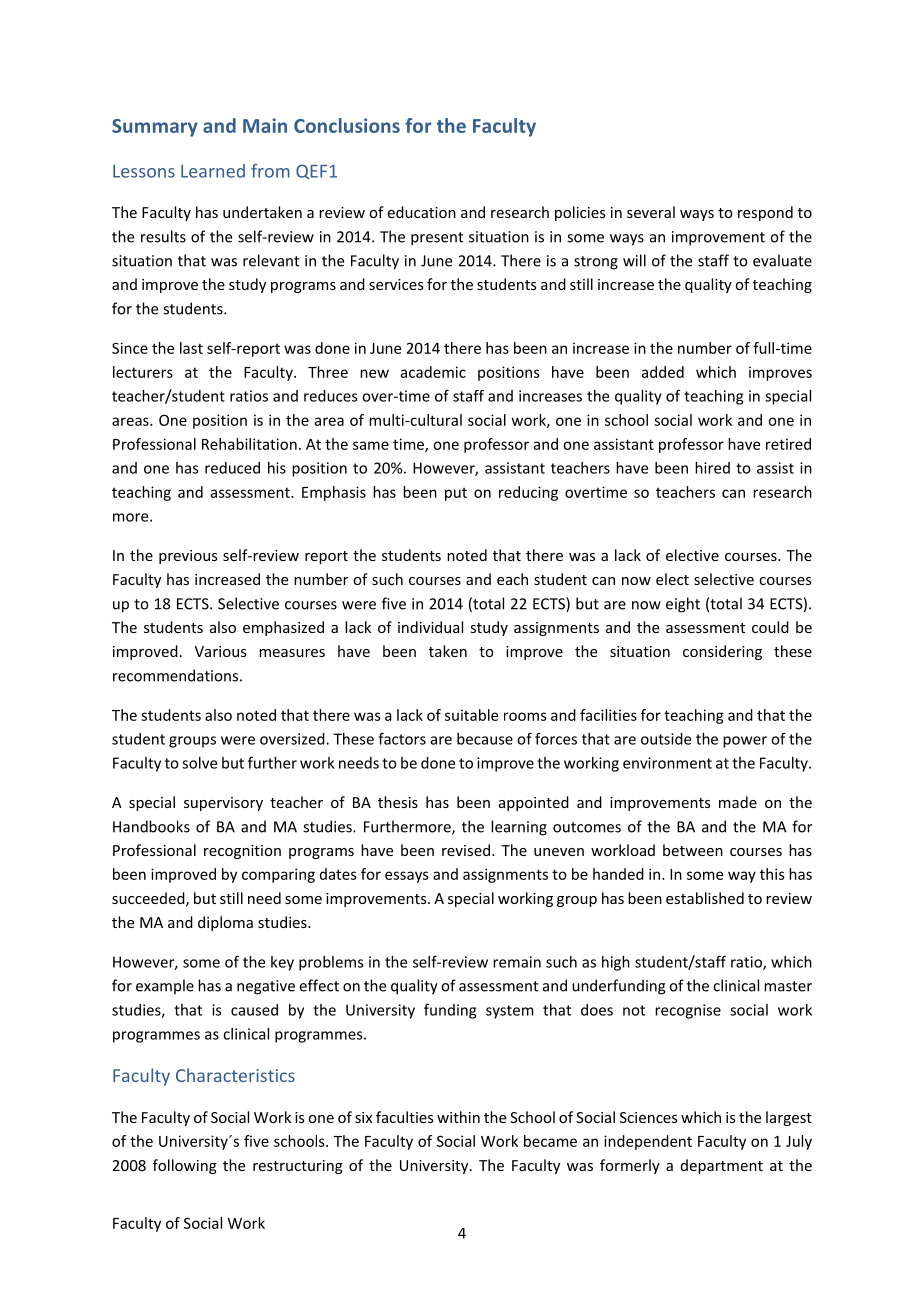  Describe the element at coordinates (185, 1166) in the image. I see `following` at that location.
